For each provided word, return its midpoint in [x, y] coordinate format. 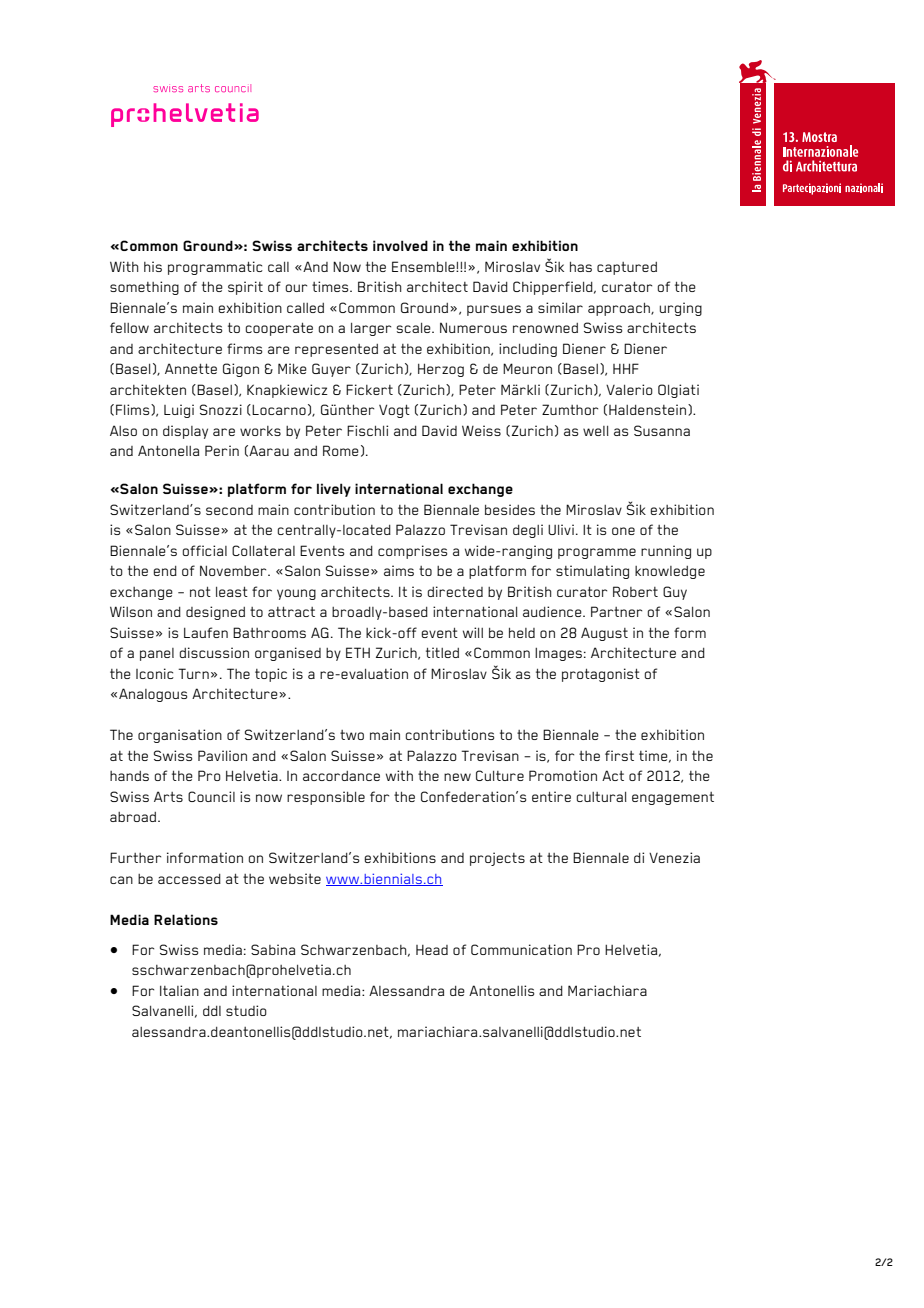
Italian [179, 990]
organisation [180, 736]
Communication [521, 949]
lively [334, 490]
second [229, 510]
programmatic [215, 268]
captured [627, 268]
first [619, 755]
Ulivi [561, 529]
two [352, 735]
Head [432, 950]
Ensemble [424, 266]
